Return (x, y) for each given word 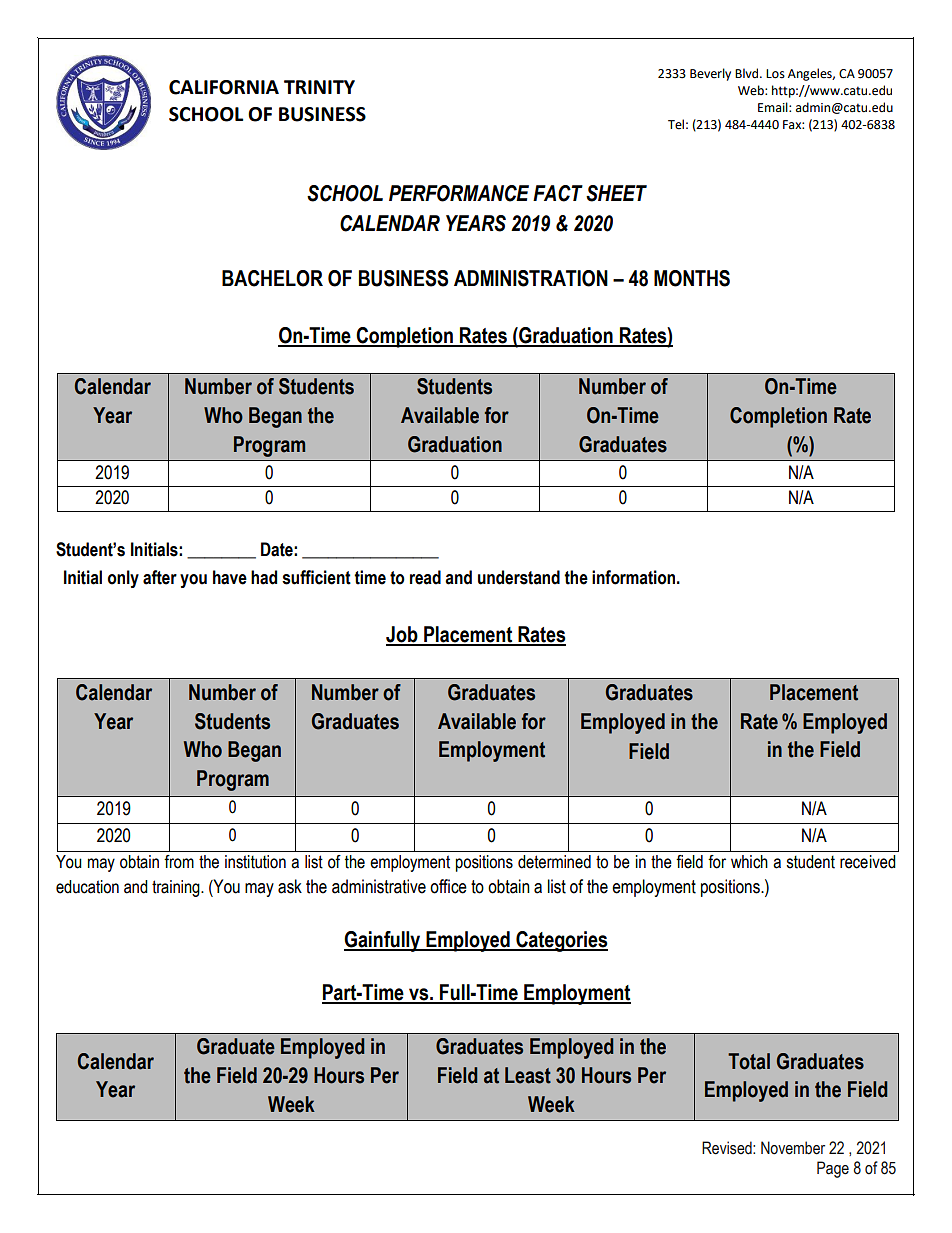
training (177, 888)
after (160, 577)
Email (774, 107)
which (749, 862)
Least (528, 1075)
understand (519, 577)
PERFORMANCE (459, 193)
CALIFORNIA (224, 87)
